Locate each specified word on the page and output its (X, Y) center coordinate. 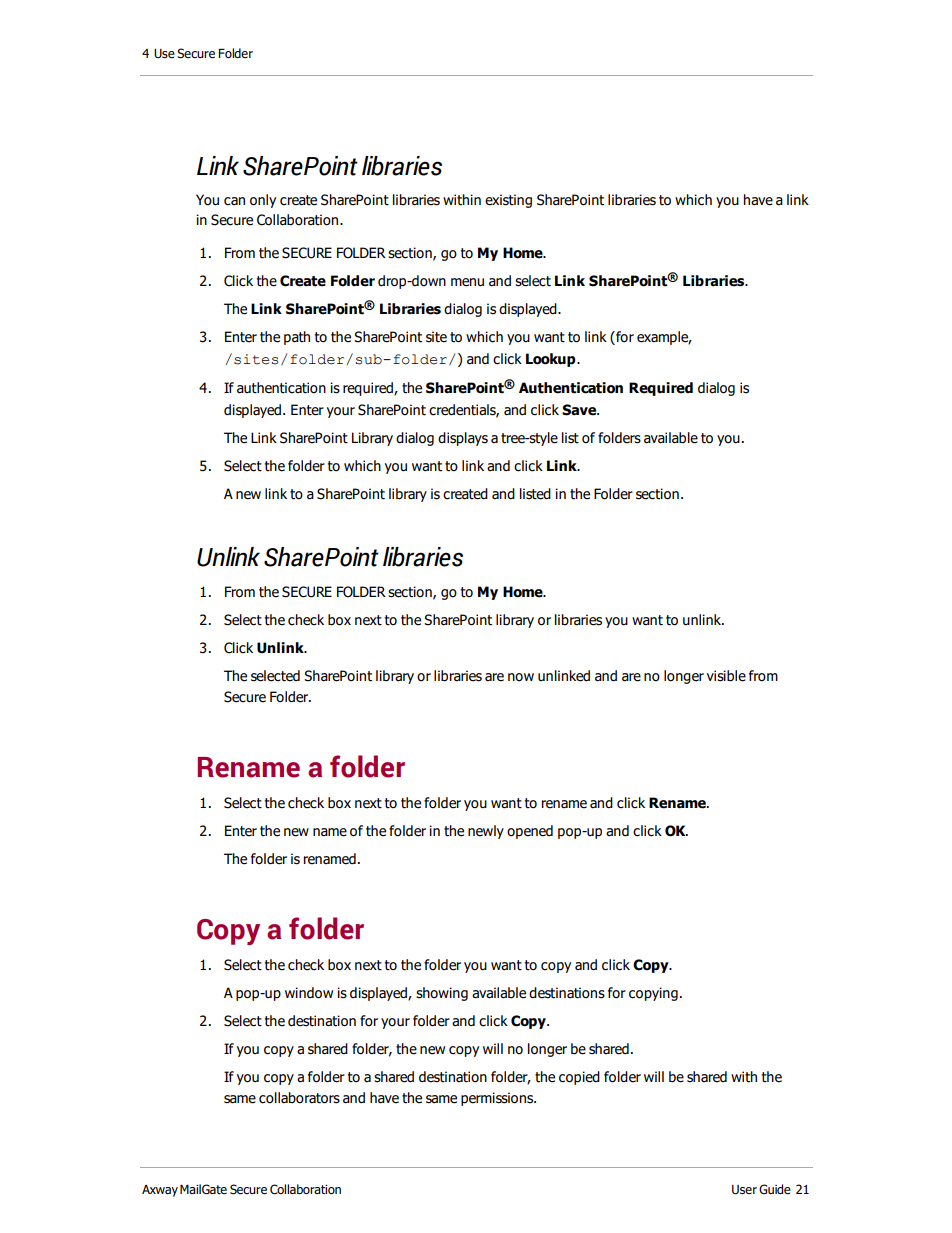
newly (486, 832)
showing (442, 994)
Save (580, 410)
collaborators (299, 1098)
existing (508, 201)
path (297, 338)
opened (530, 832)
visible (726, 676)
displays (463, 439)
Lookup (552, 360)
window (309, 993)
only (263, 201)
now (521, 677)
